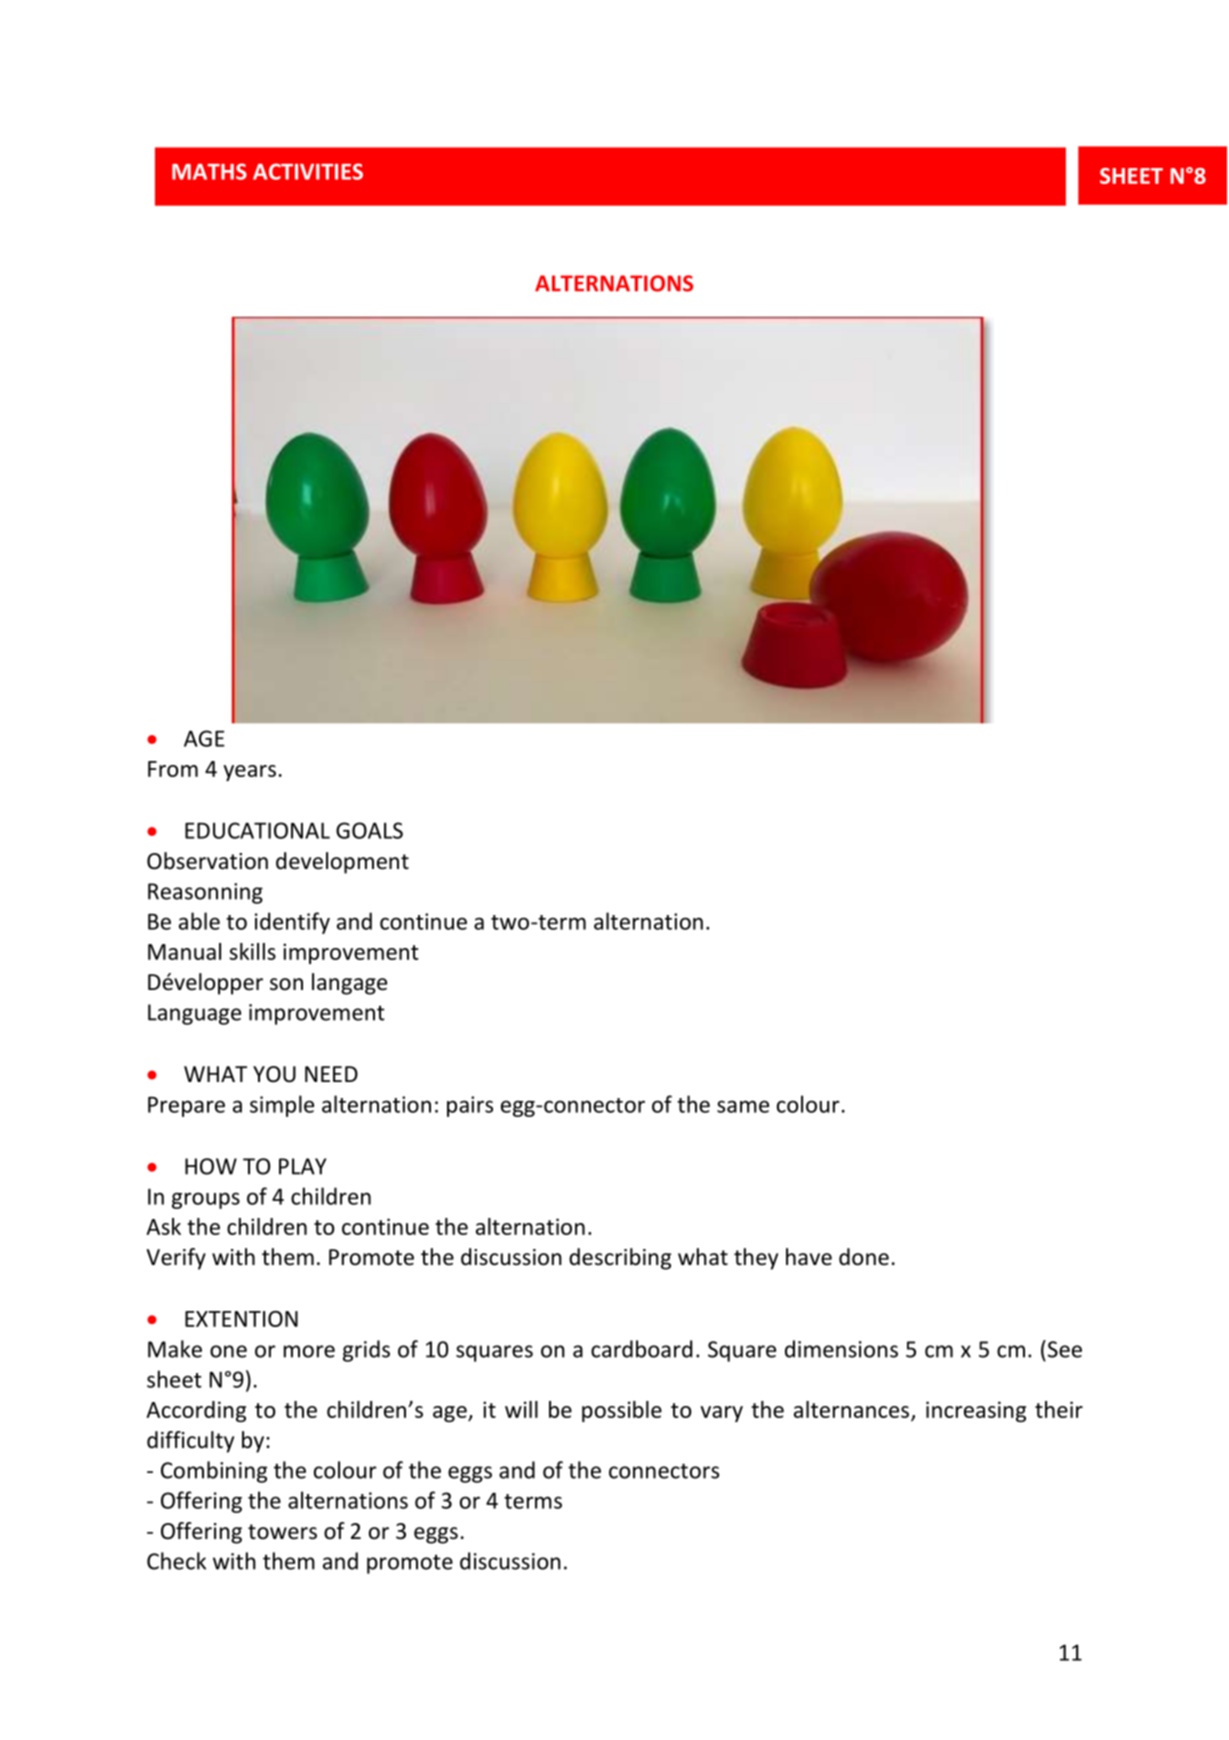 The width and height of the screenshot is (1229, 1740). Describe the element at coordinates (241, 1319) in the screenshot. I see `EXTENTION` at that location.
